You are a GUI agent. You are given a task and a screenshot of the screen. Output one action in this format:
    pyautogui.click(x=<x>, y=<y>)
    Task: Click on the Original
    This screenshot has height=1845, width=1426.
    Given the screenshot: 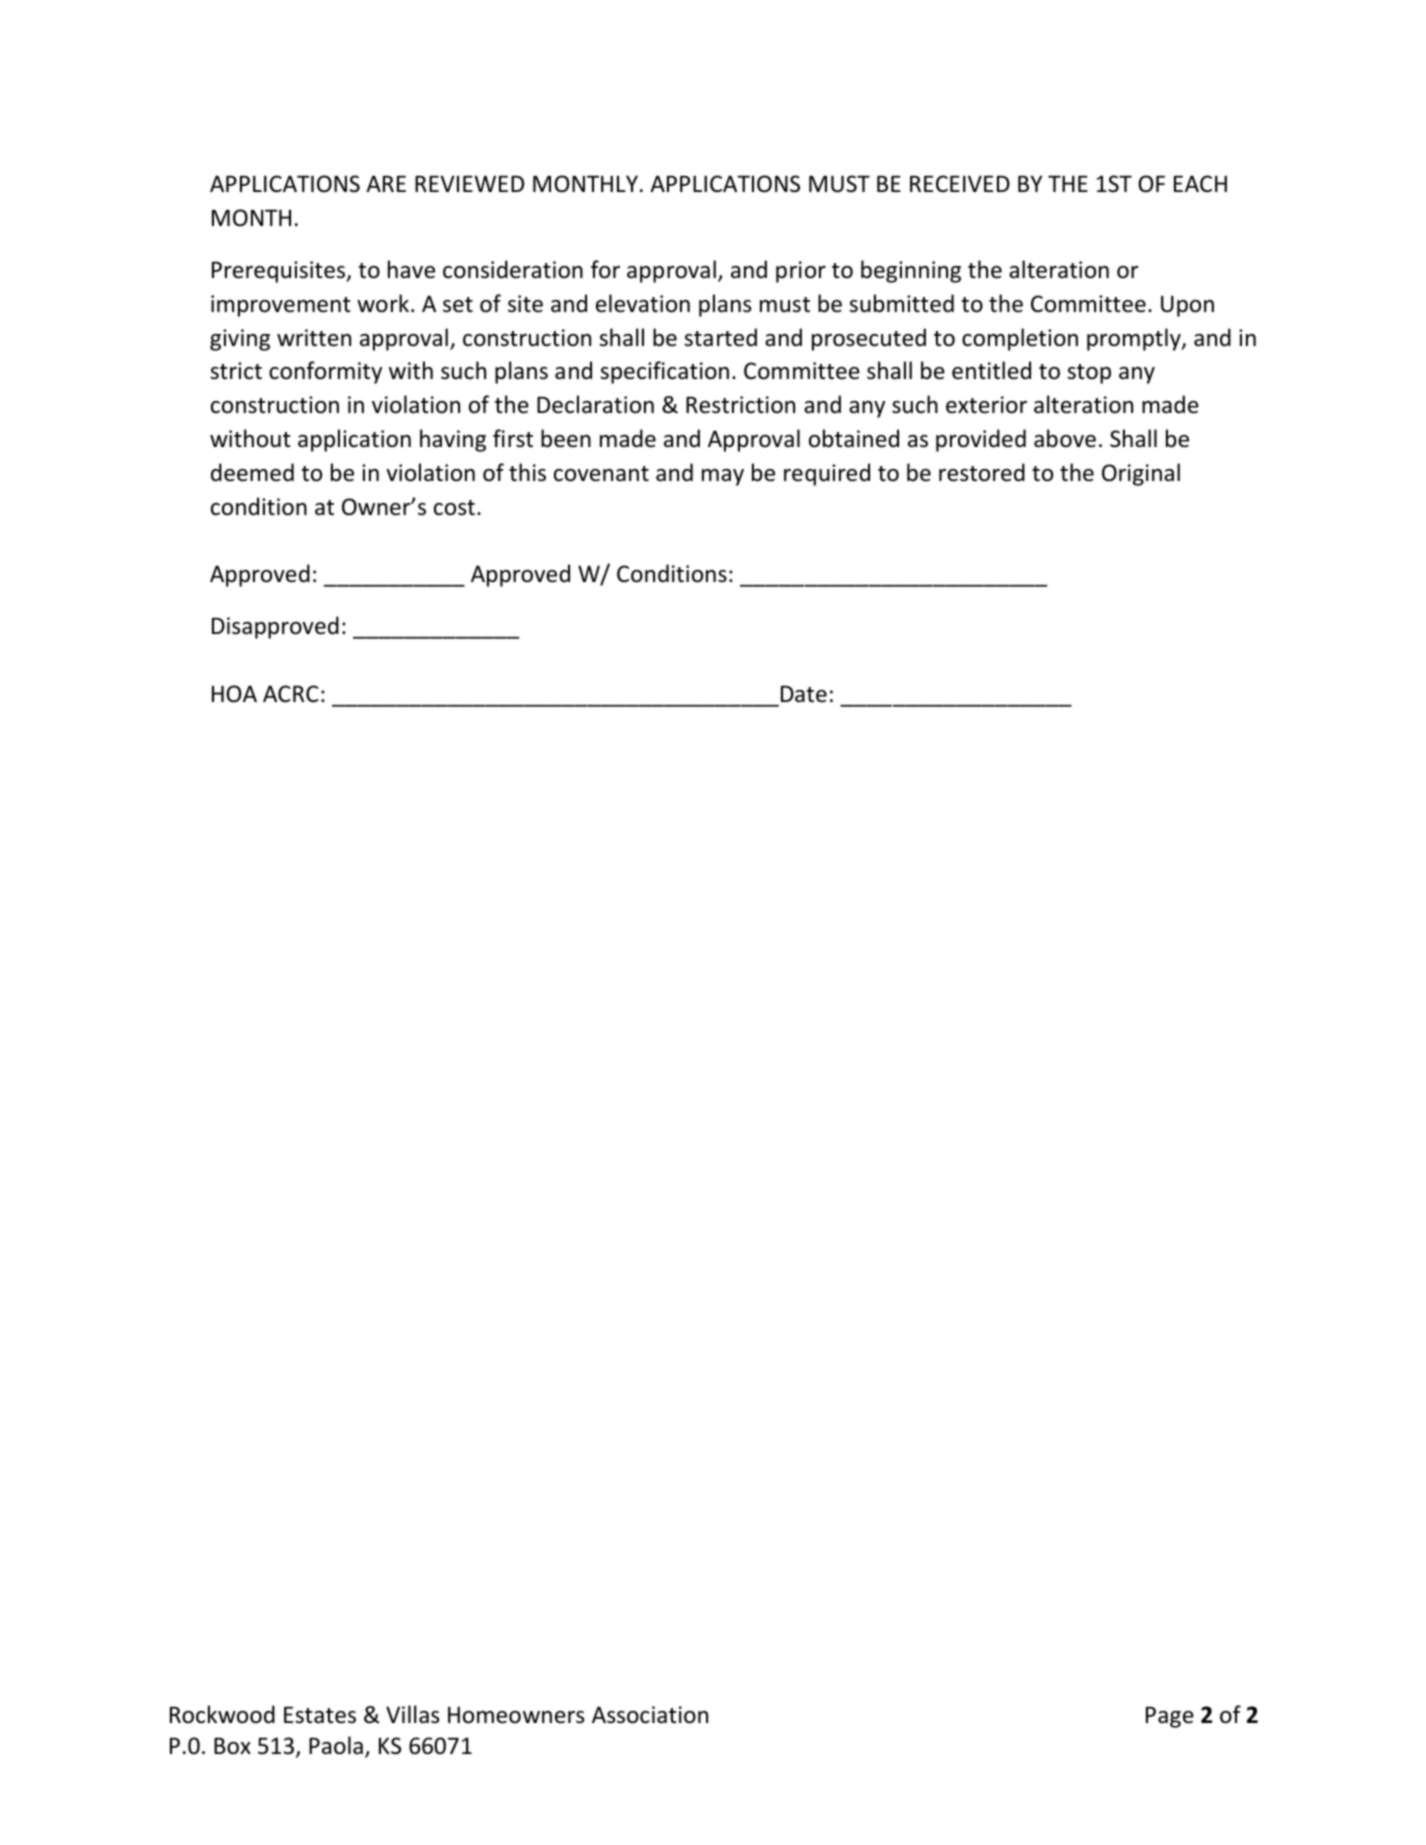 What is the action you would take?
    pyautogui.click(x=1141, y=474)
